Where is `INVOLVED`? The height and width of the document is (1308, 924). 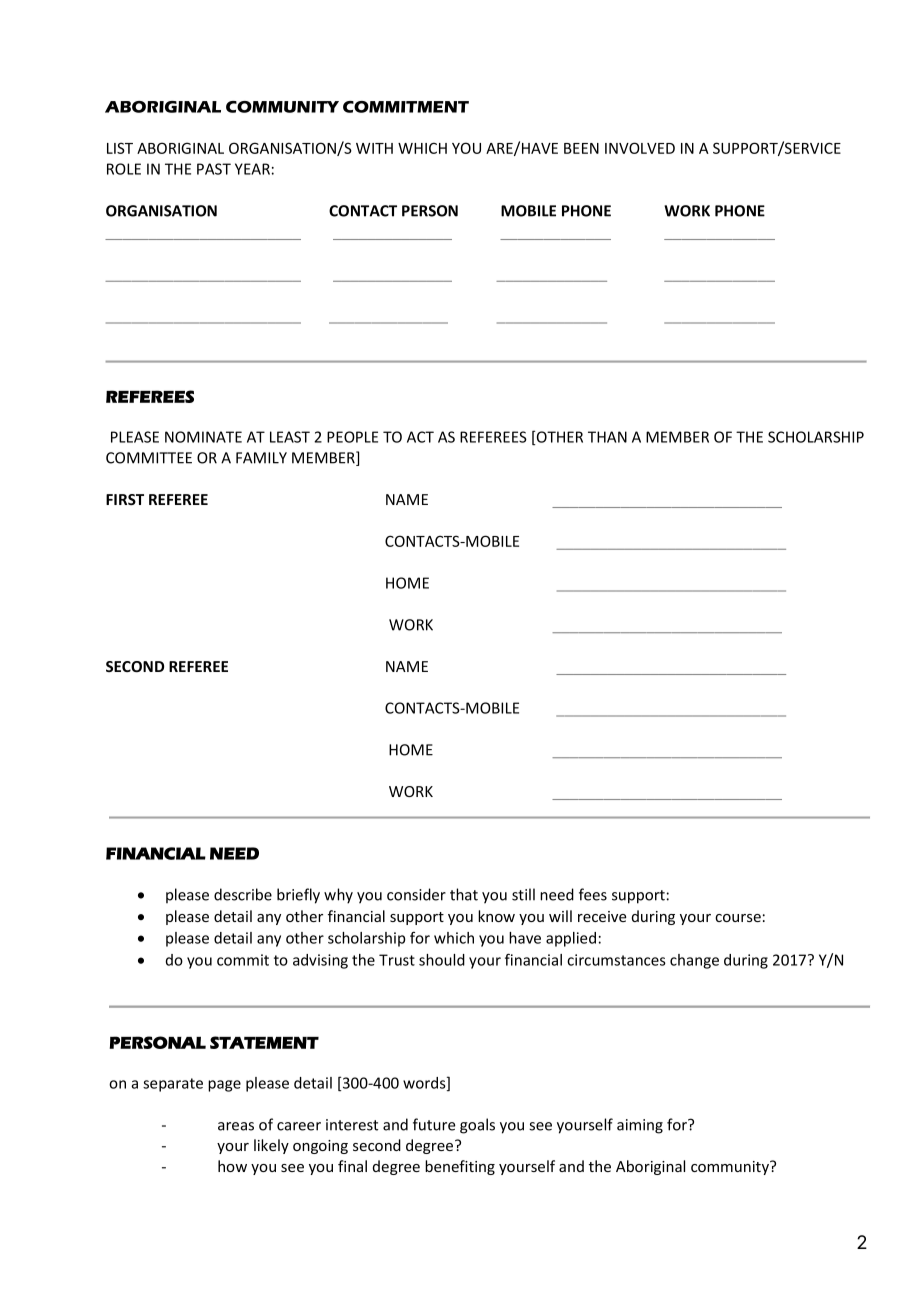 INVOLVED is located at coordinates (640, 148).
